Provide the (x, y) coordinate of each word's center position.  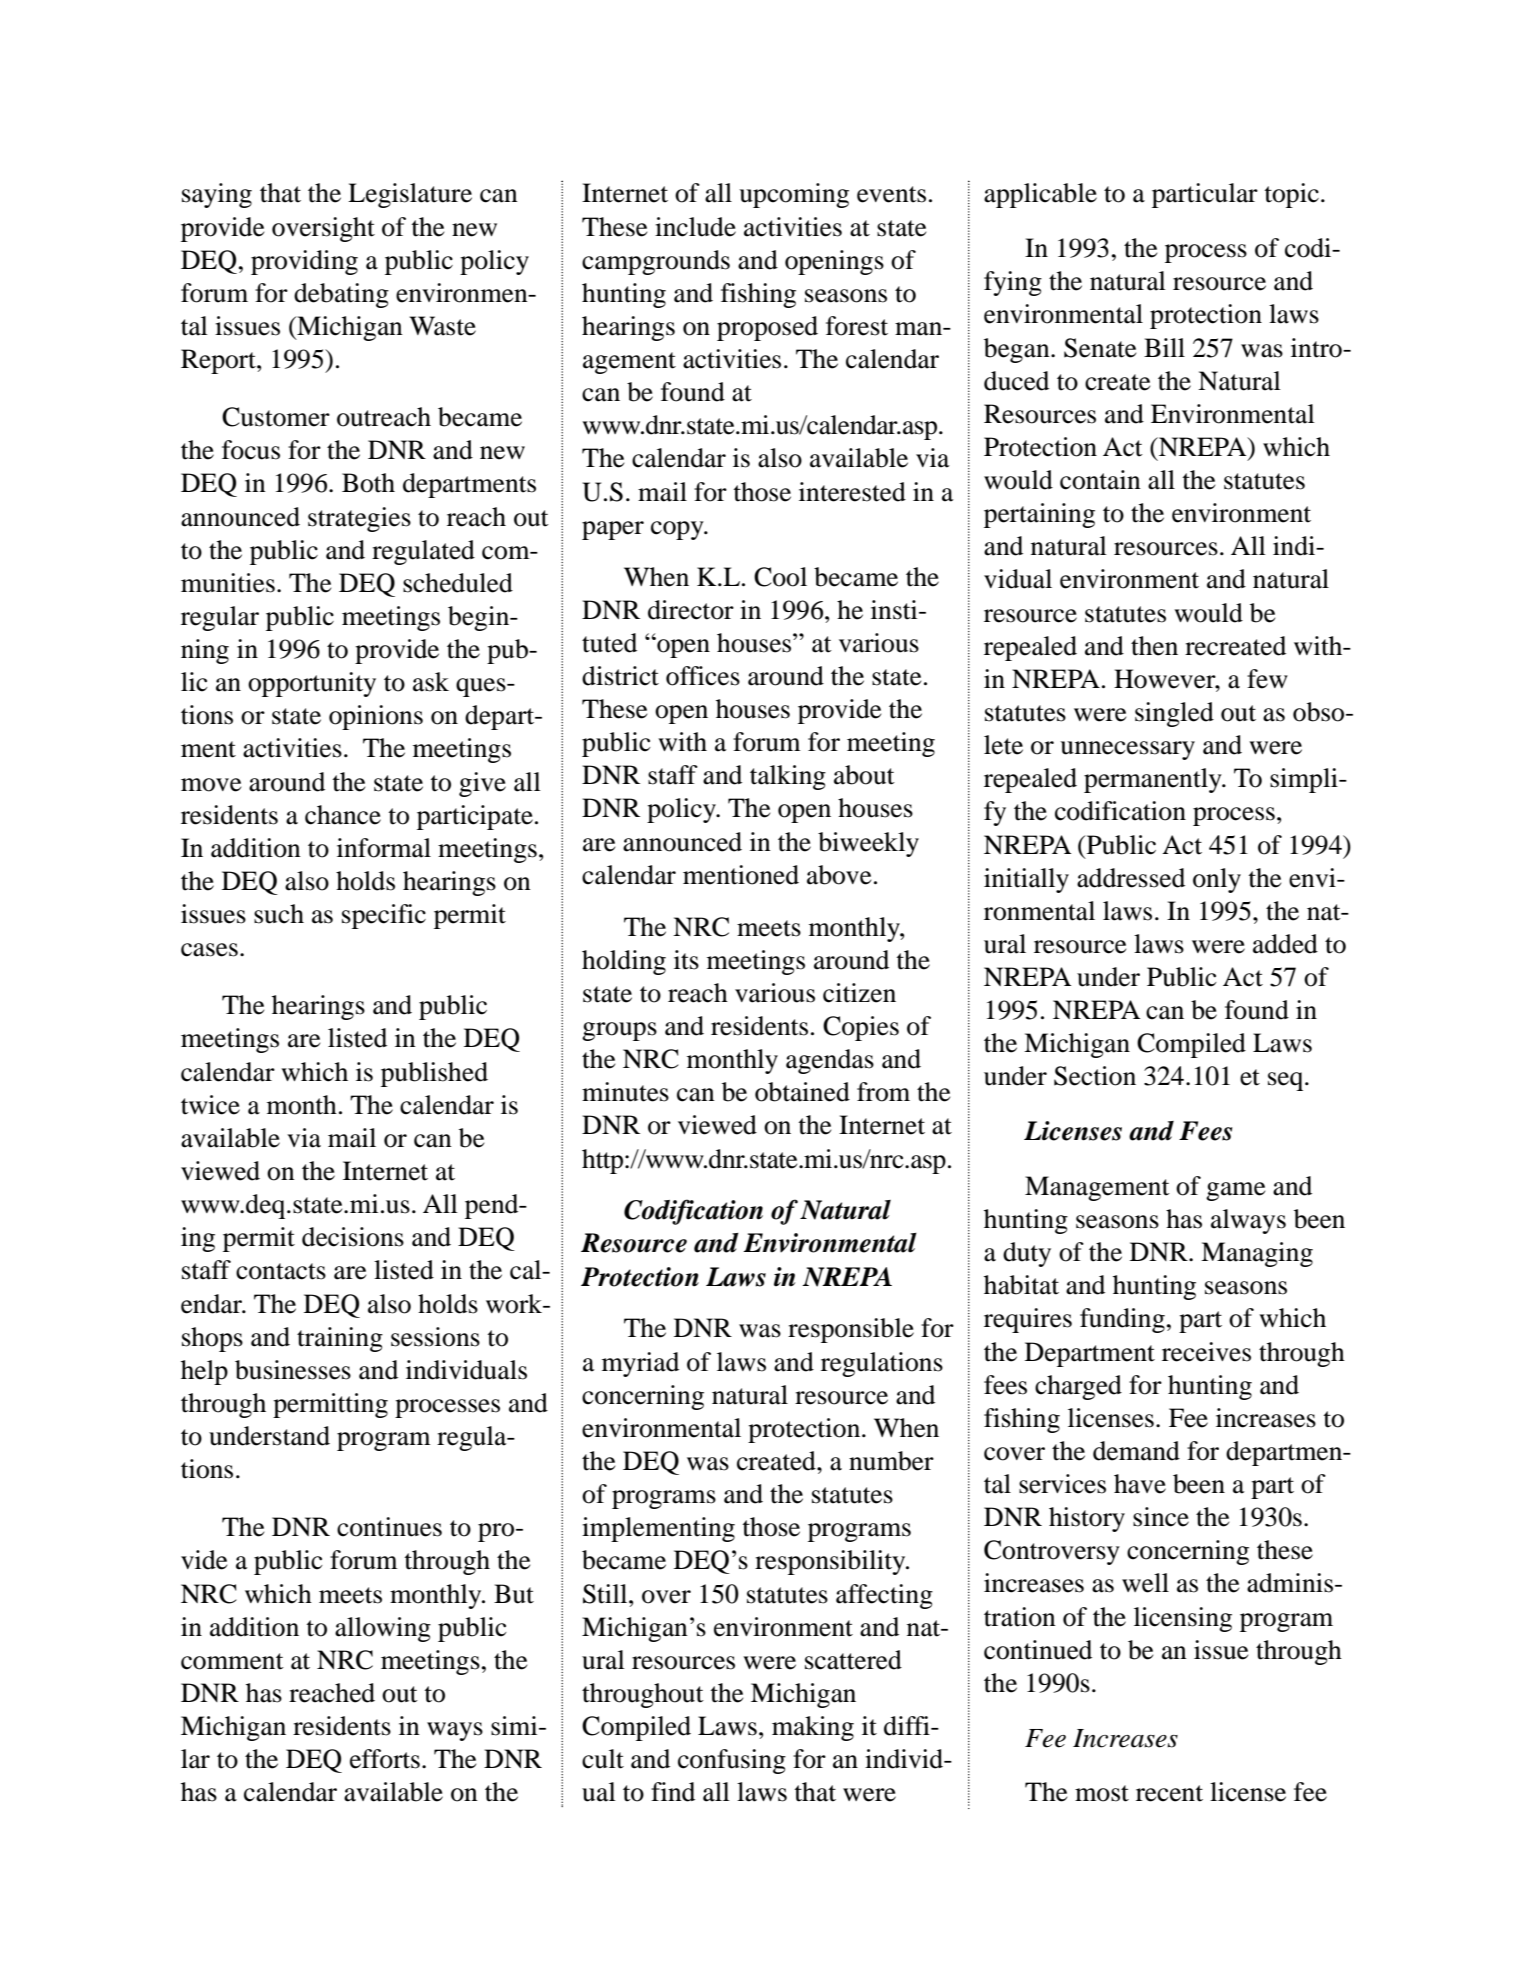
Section (1095, 1076)
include (695, 227)
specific (384, 916)
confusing (732, 1761)
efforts (385, 1759)
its (686, 960)
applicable (1040, 195)
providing (304, 262)
